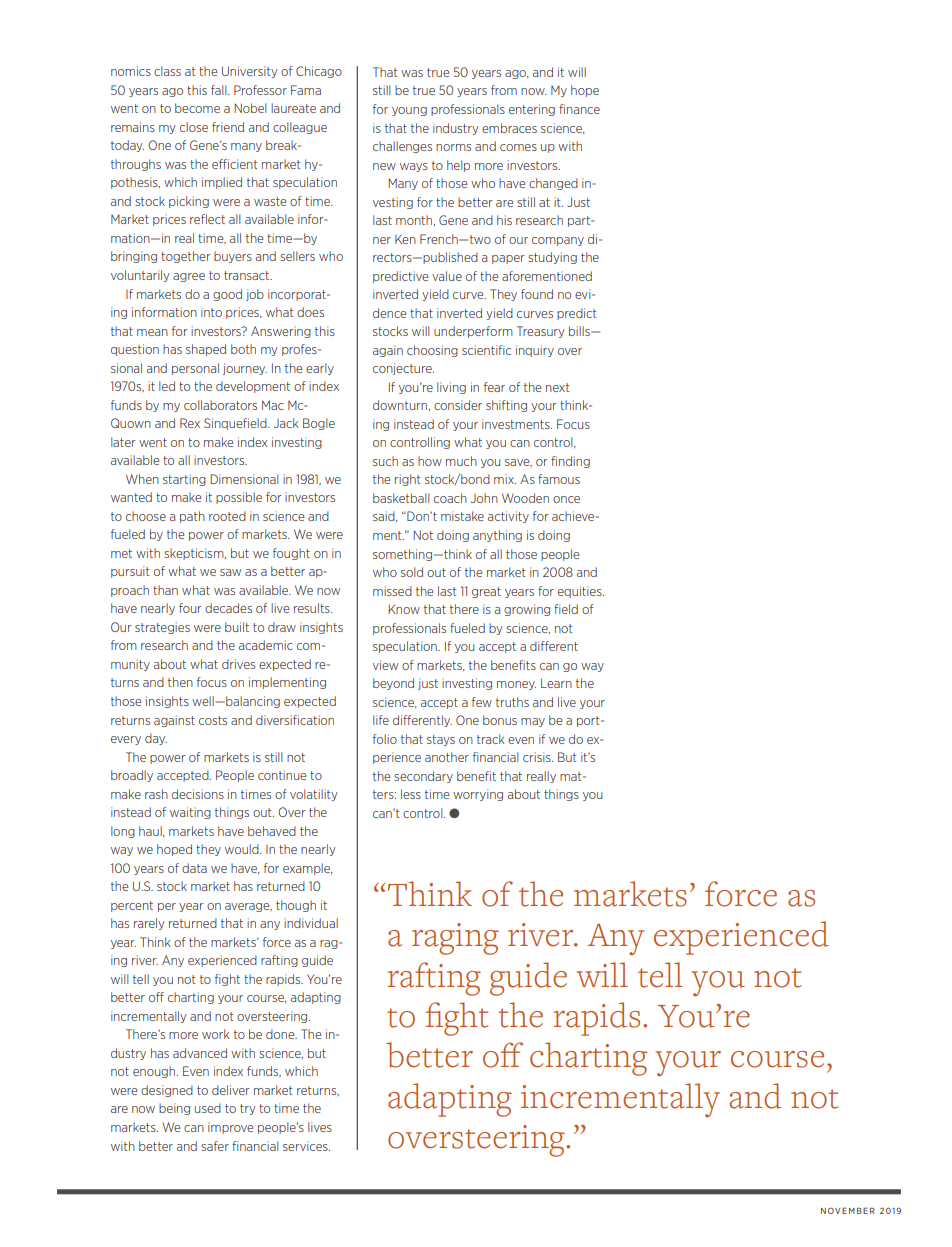  I want to click on inquiry, so click(535, 351).
